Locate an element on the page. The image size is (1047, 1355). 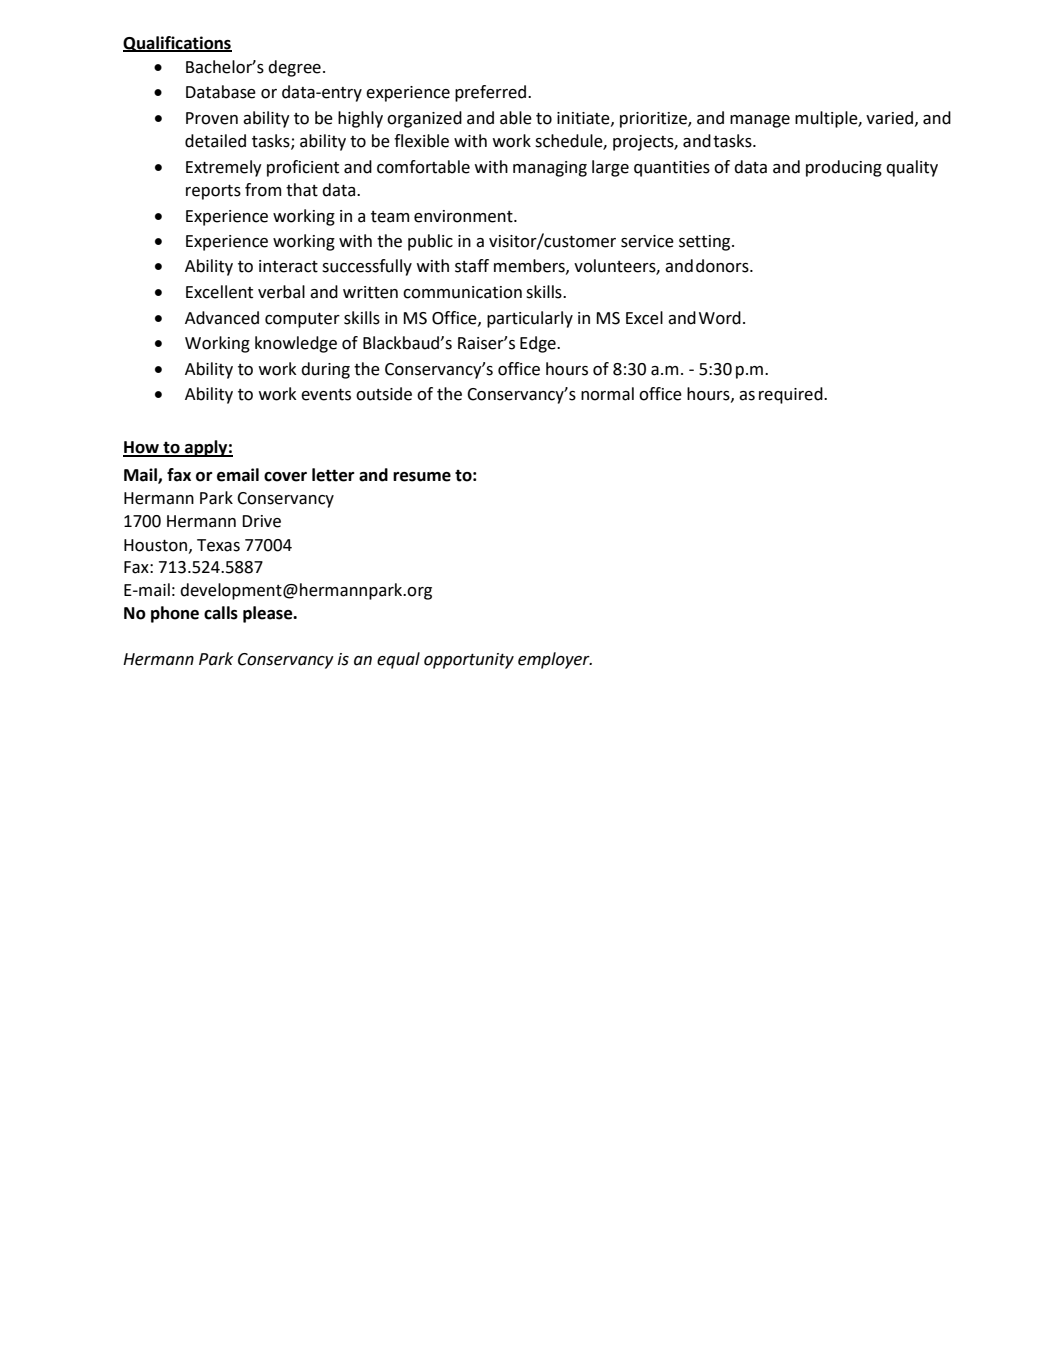
environment is located at coordinates (464, 216).
